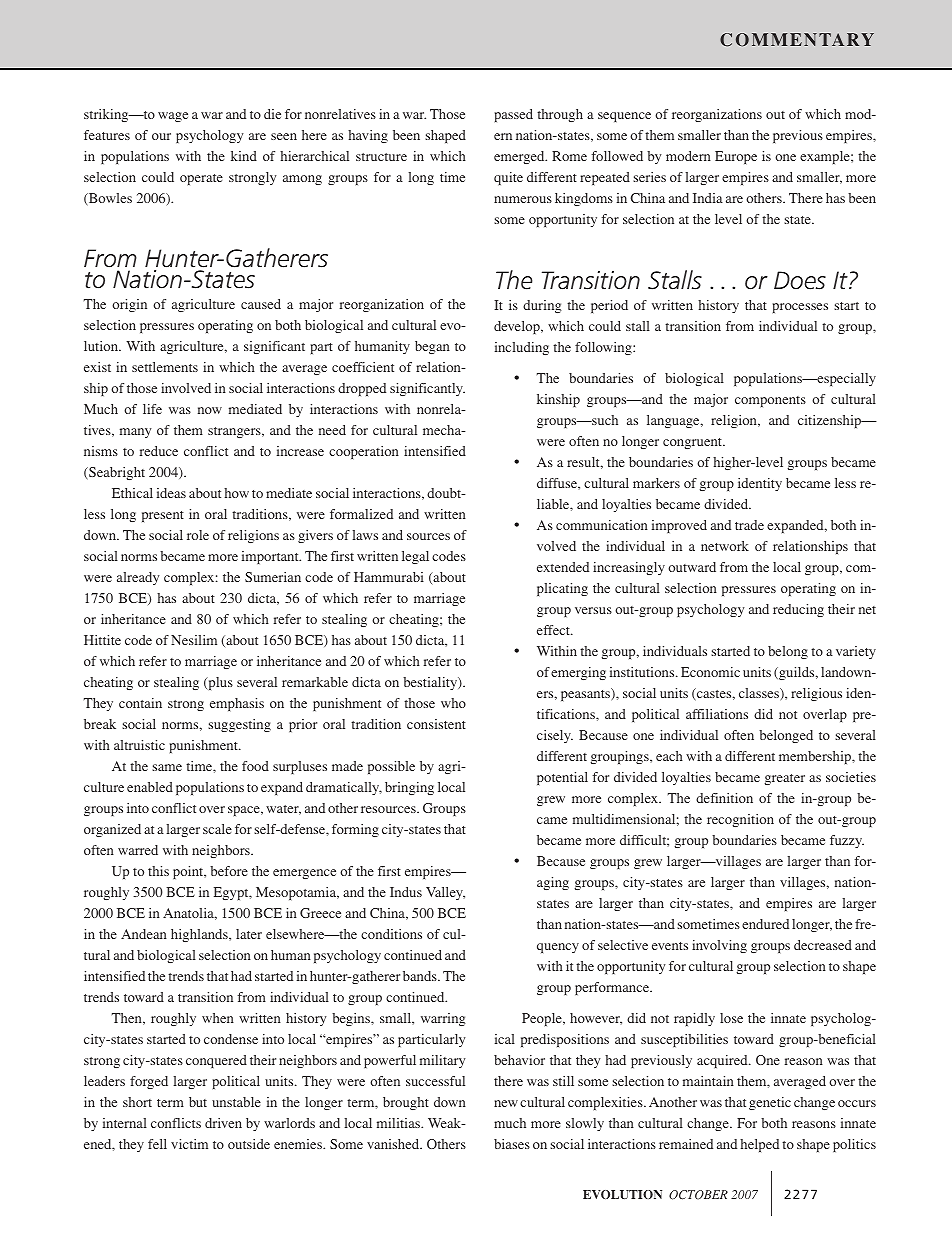 This screenshot has width=952, height=1234. Describe the element at coordinates (785, 779) in the screenshot. I see `greater` at that location.
